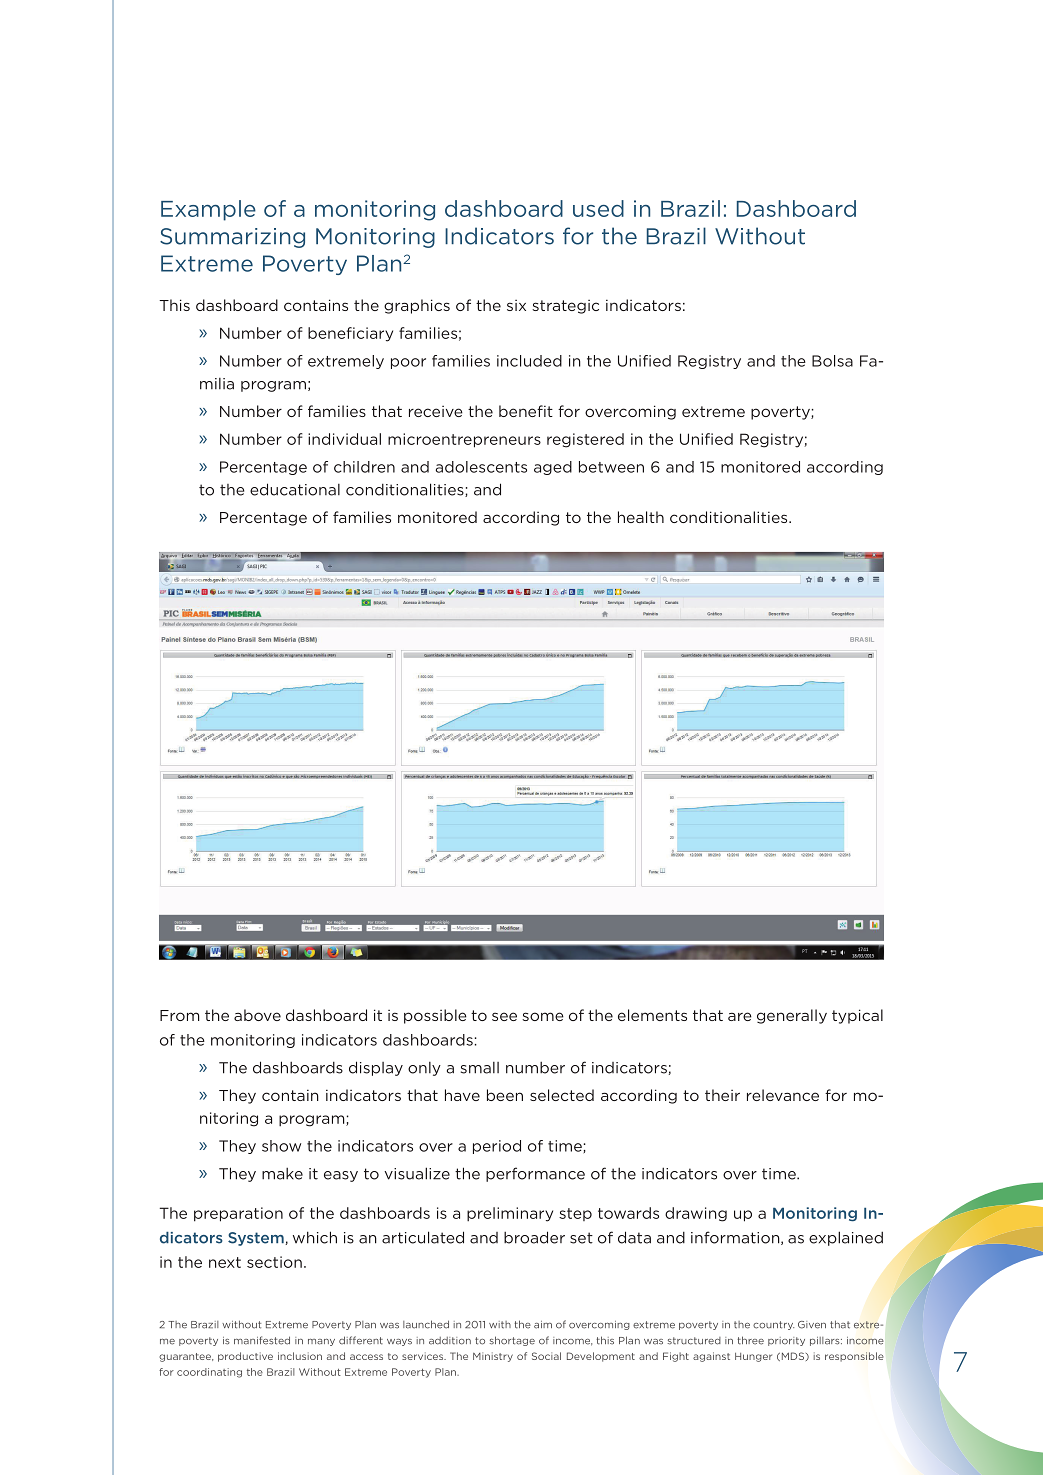 This screenshot has height=1475, width=1043. Describe the element at coordinates (641, 517) in the screenshot. I see `health` at that location.
